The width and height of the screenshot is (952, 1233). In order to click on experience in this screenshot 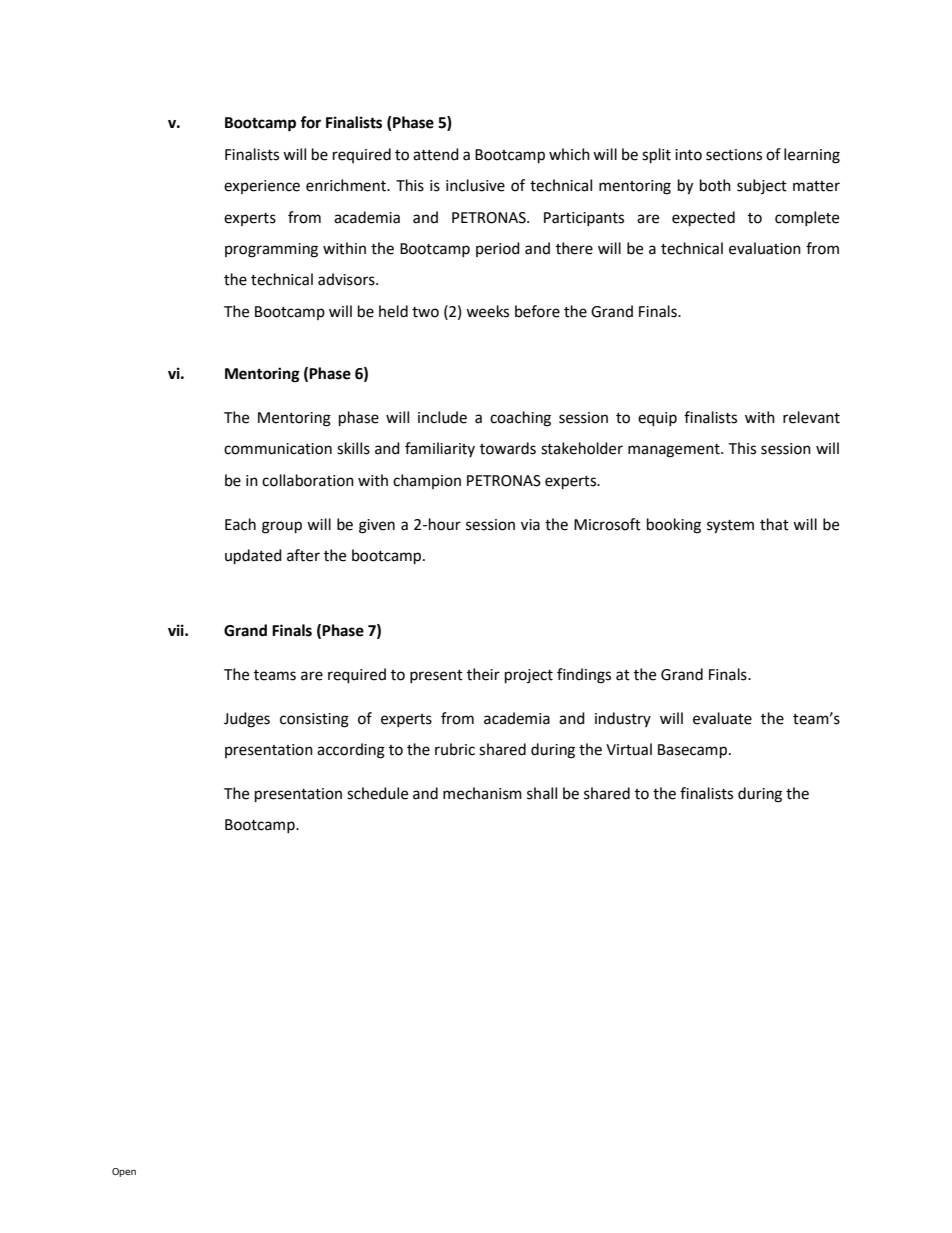, I will do `click(262, 187)`.
